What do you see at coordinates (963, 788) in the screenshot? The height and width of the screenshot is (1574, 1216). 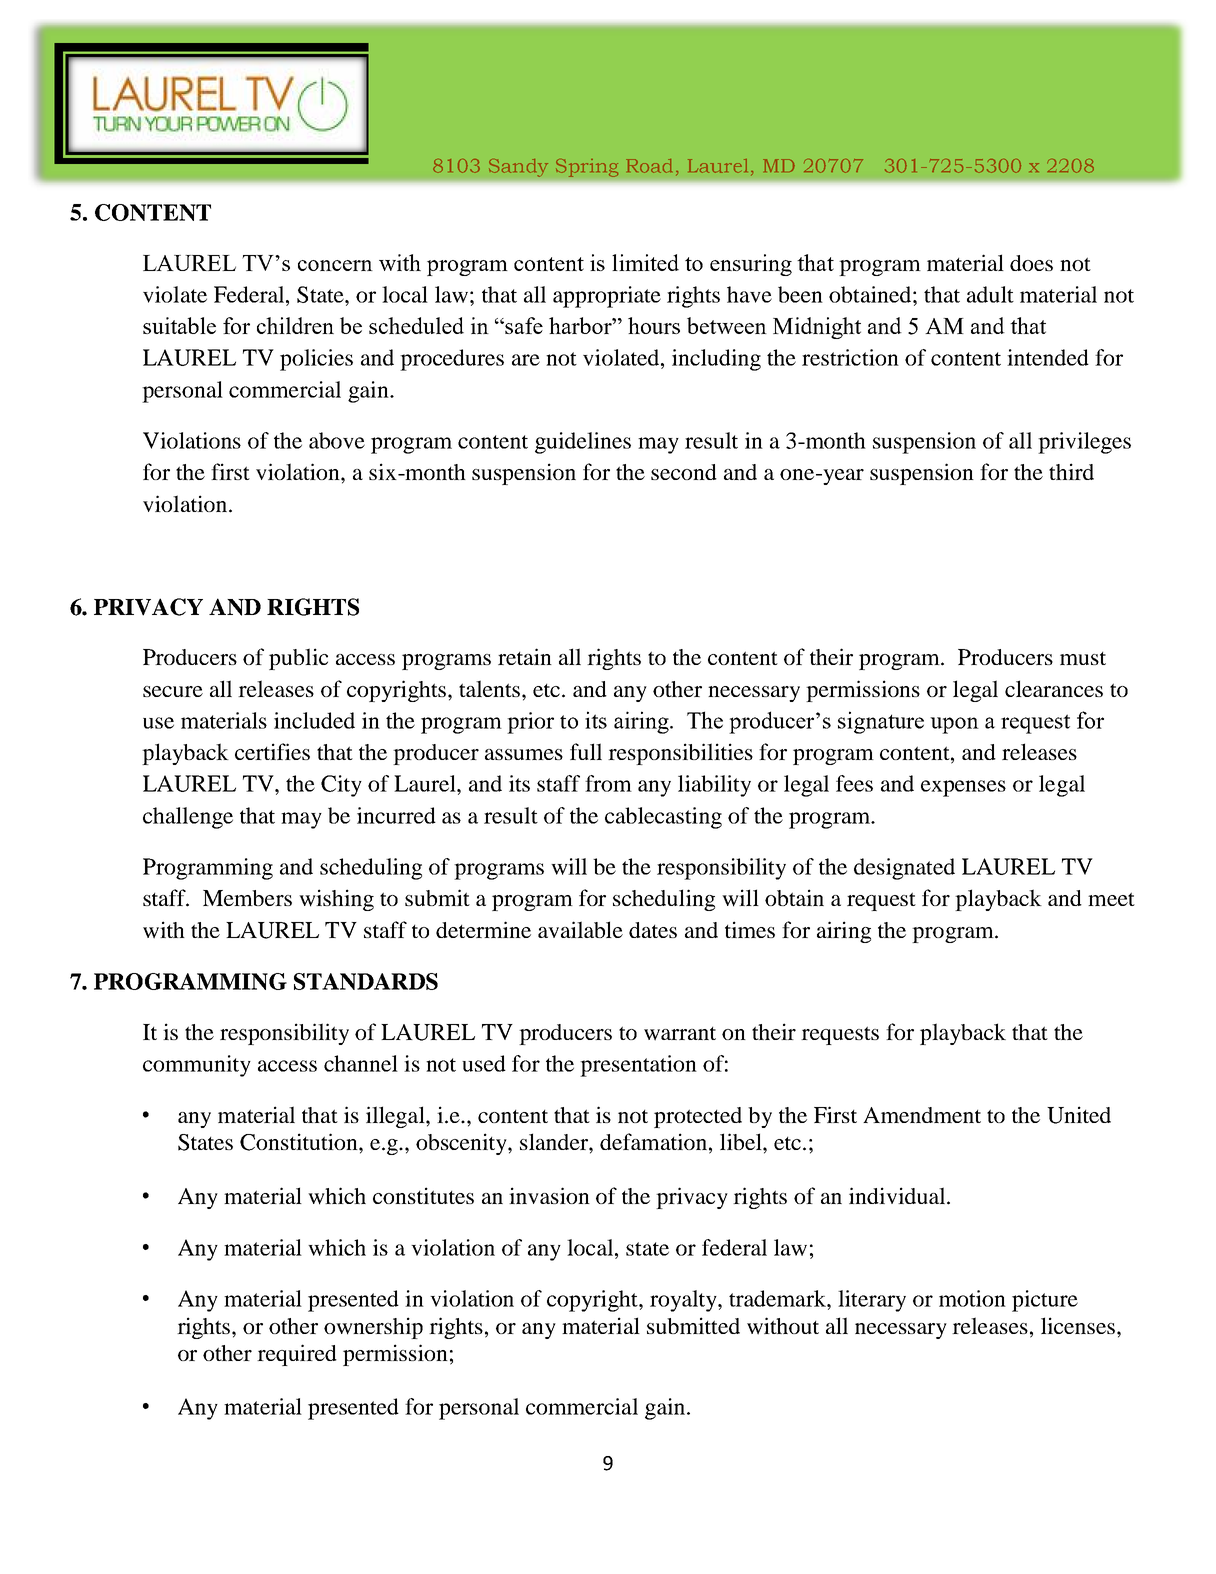 I see `expenses` at bounding box center [963, 788].
